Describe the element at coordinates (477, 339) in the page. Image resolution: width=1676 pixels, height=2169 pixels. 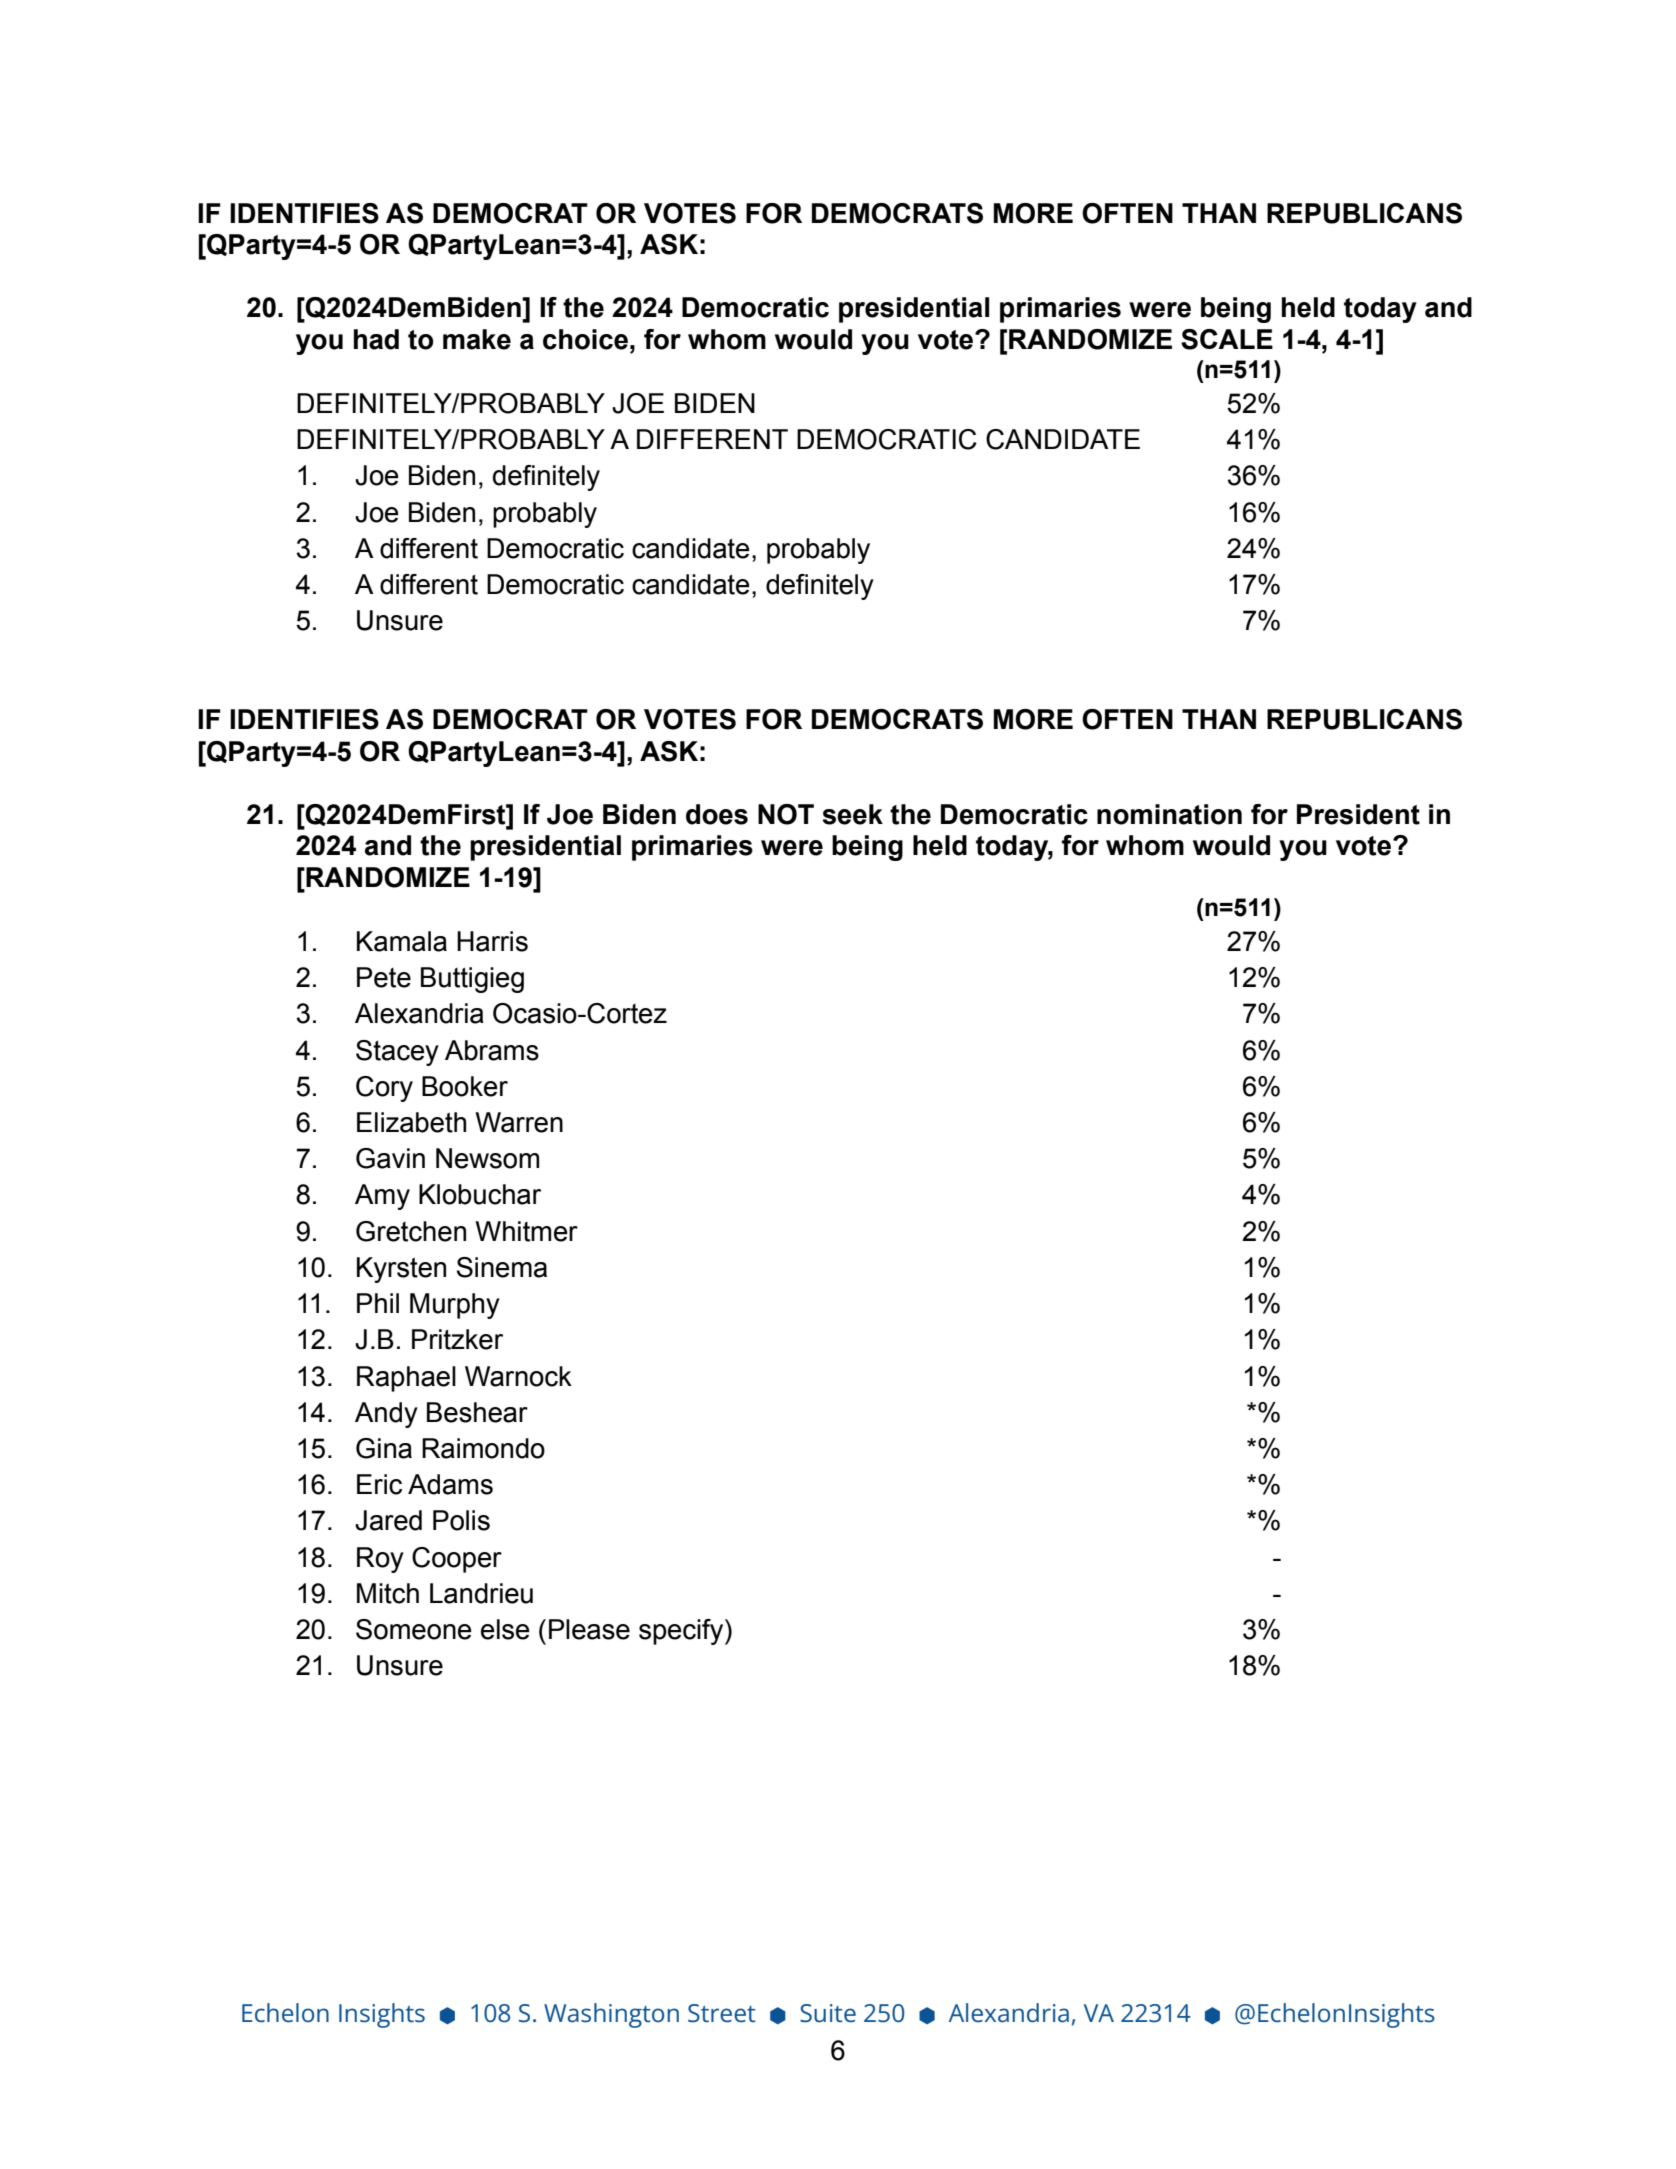
I see `make` at that location.
